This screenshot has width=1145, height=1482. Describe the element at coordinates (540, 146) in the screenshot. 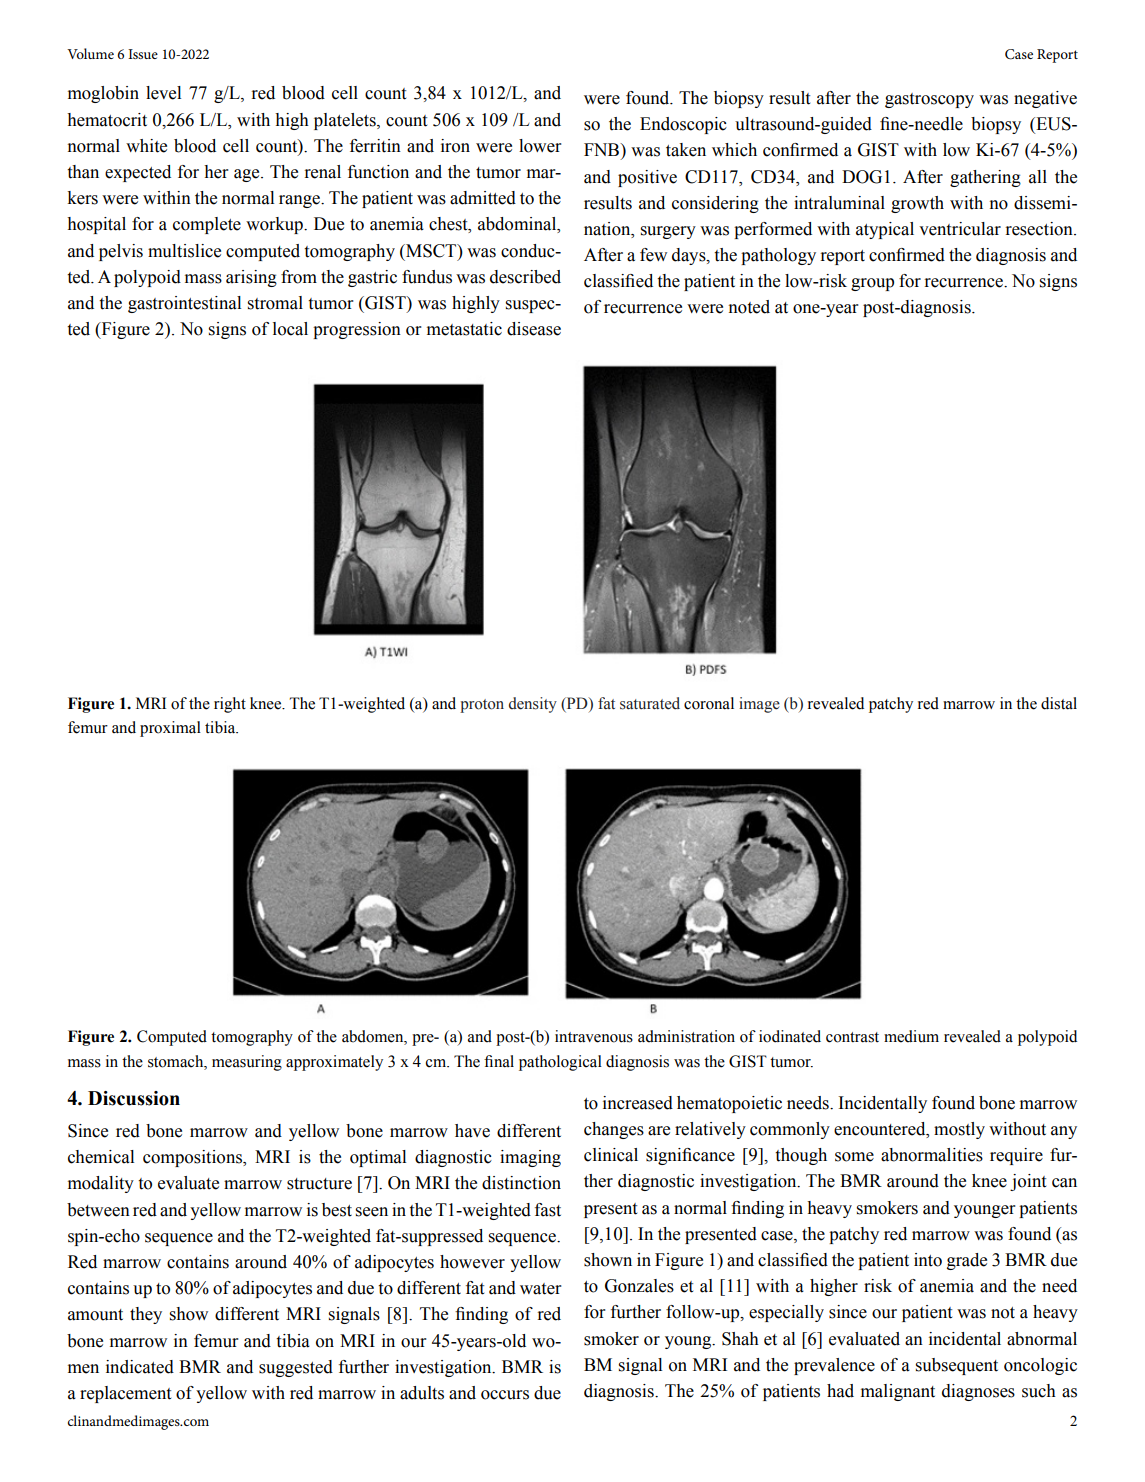

I see `lower` at that location.
